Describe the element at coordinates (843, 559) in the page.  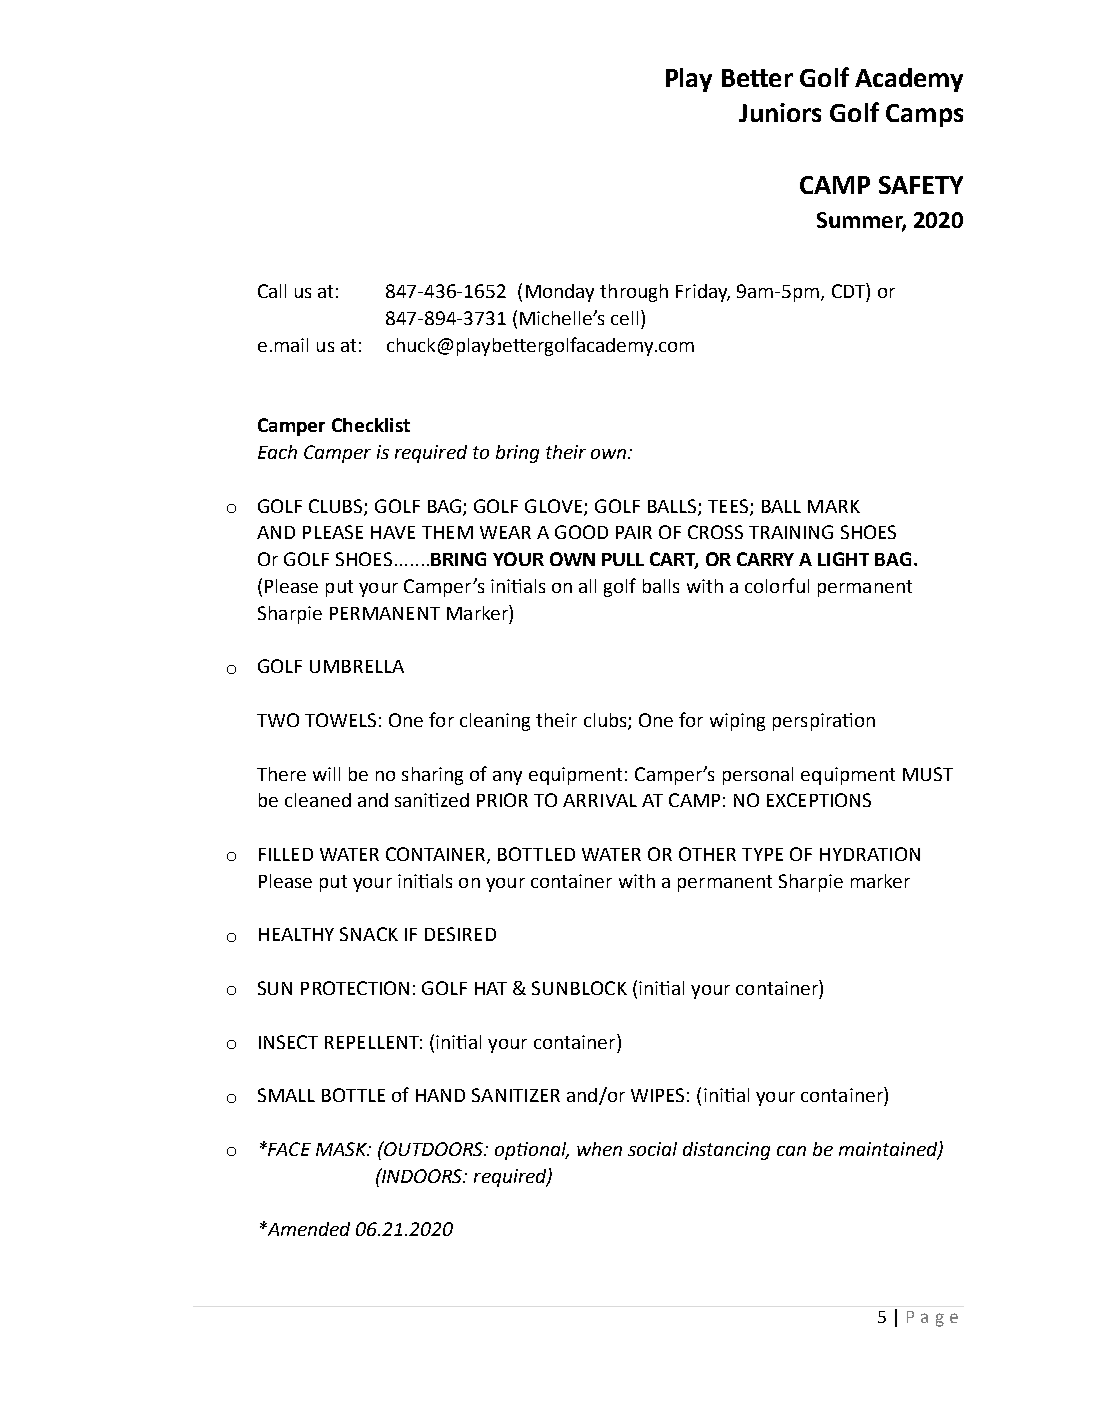
I see `LIGHT` at that location.
